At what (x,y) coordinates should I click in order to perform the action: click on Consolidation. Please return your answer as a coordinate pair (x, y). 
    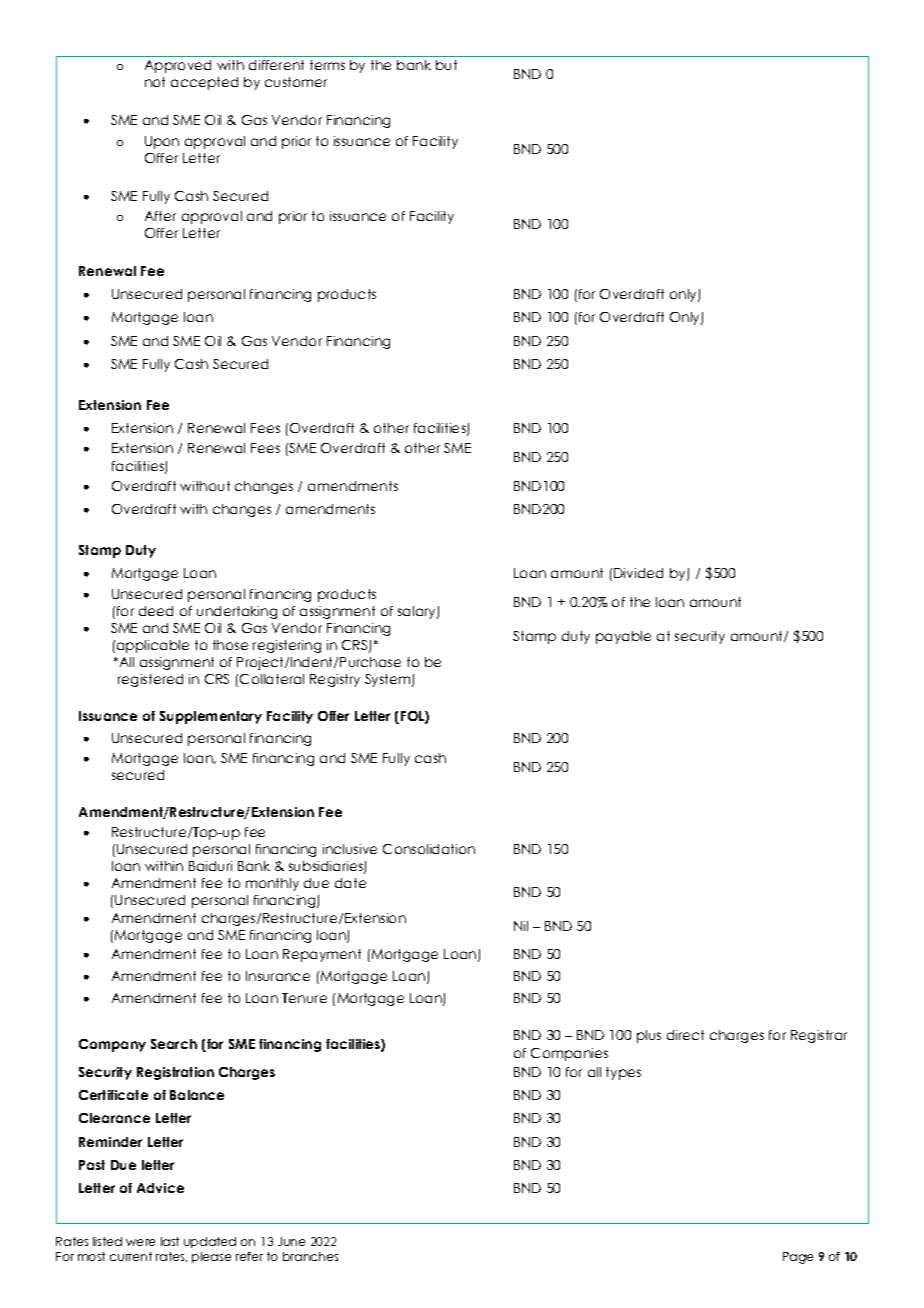
    Looking at the image, I should click on (429, 849).
